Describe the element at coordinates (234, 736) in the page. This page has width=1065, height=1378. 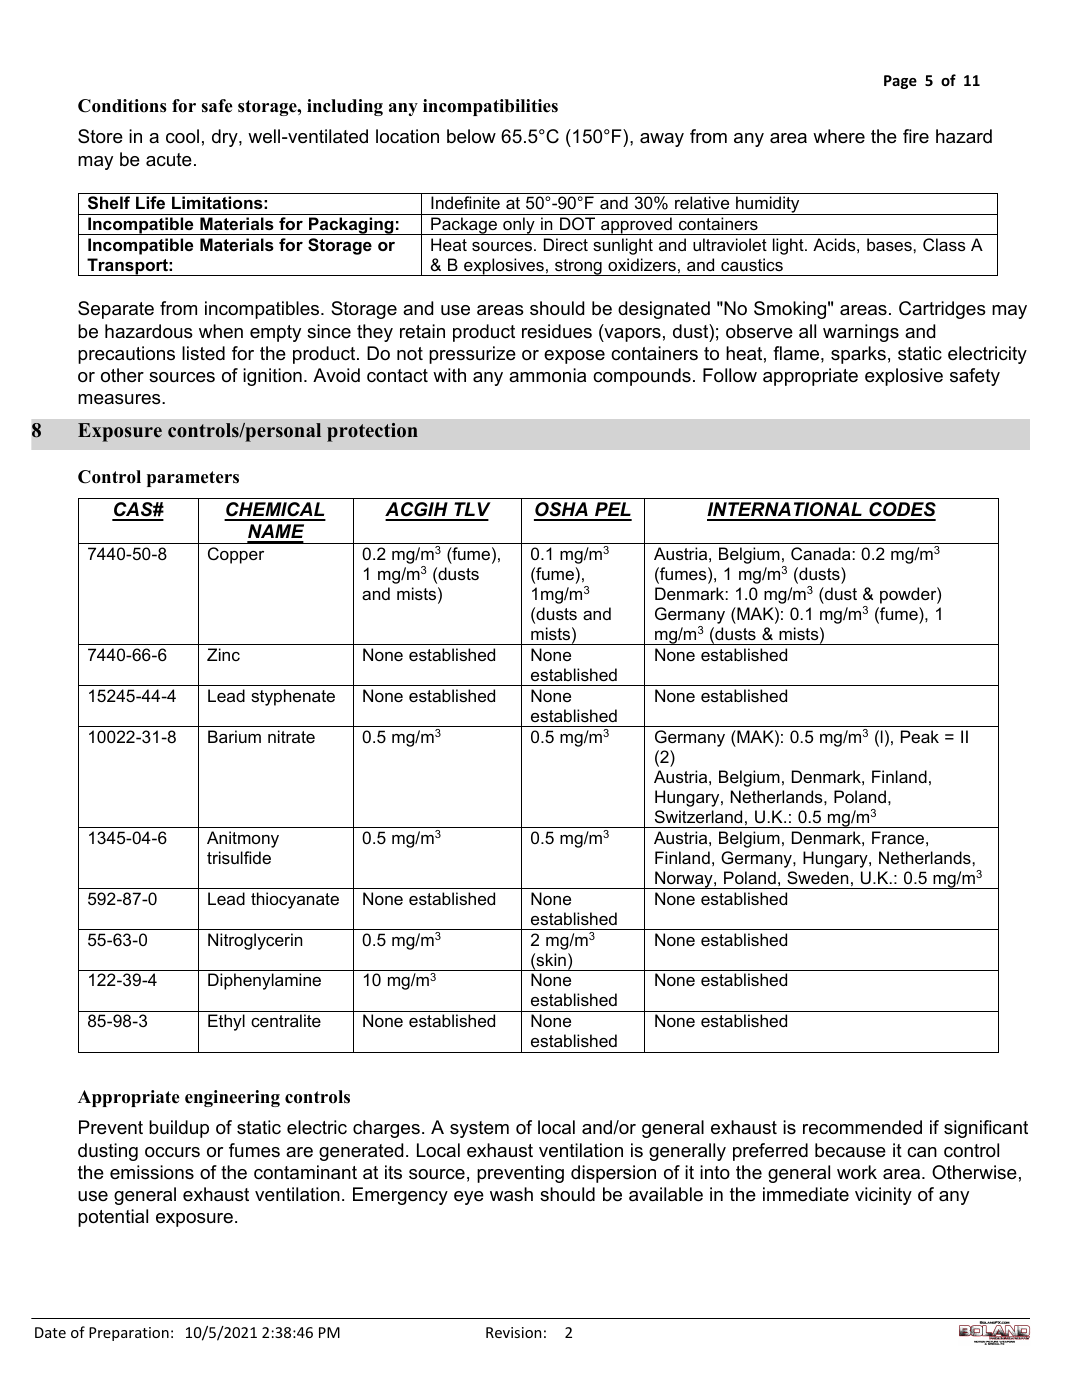
I see `Barium` at that location.
